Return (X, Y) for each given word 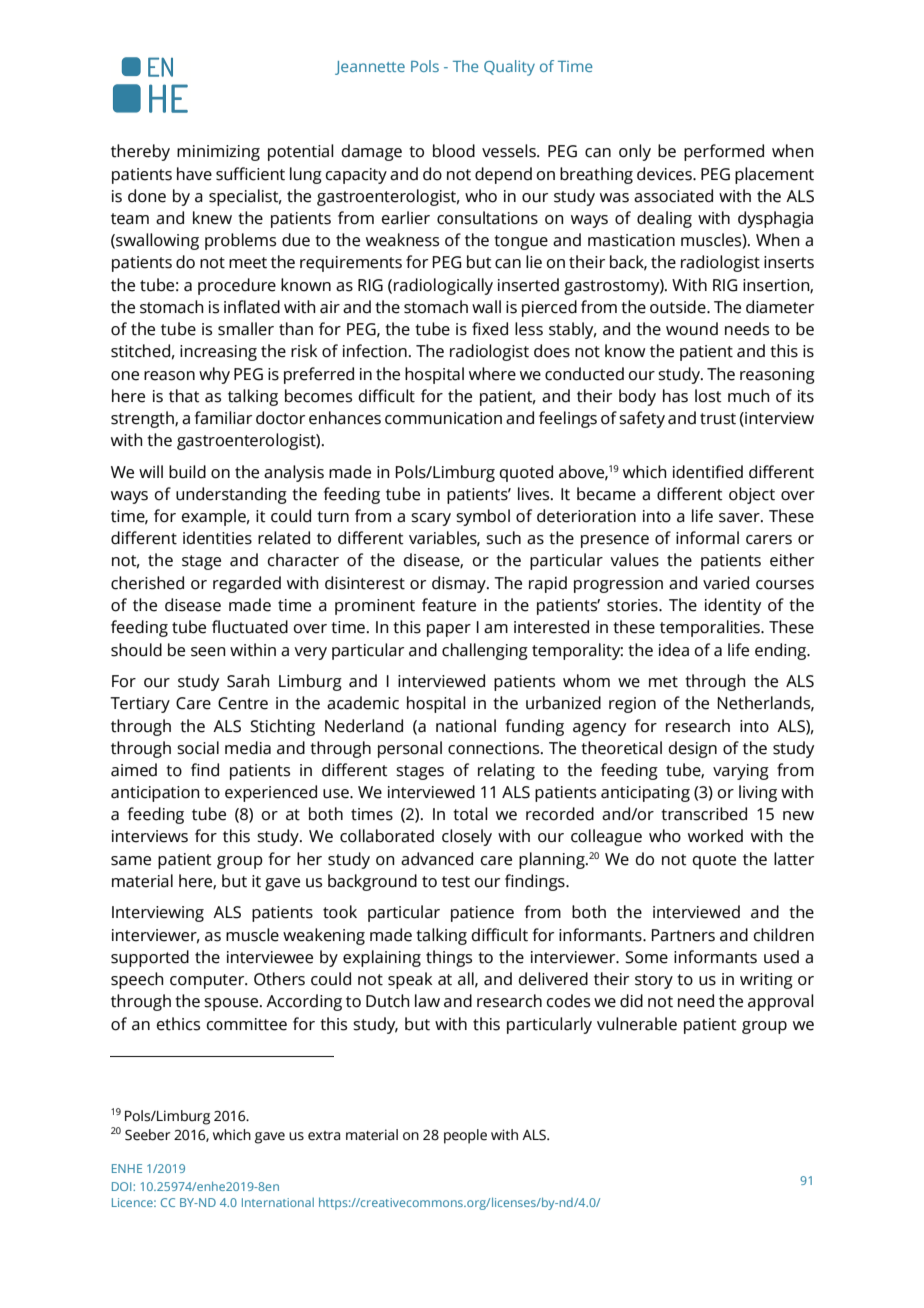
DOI (123, 1186)
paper (449, 630)
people (465, 1136)
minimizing (218, 153)
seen (208, 652)
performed (724, 152)
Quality (509, 68)
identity (733, 606)
